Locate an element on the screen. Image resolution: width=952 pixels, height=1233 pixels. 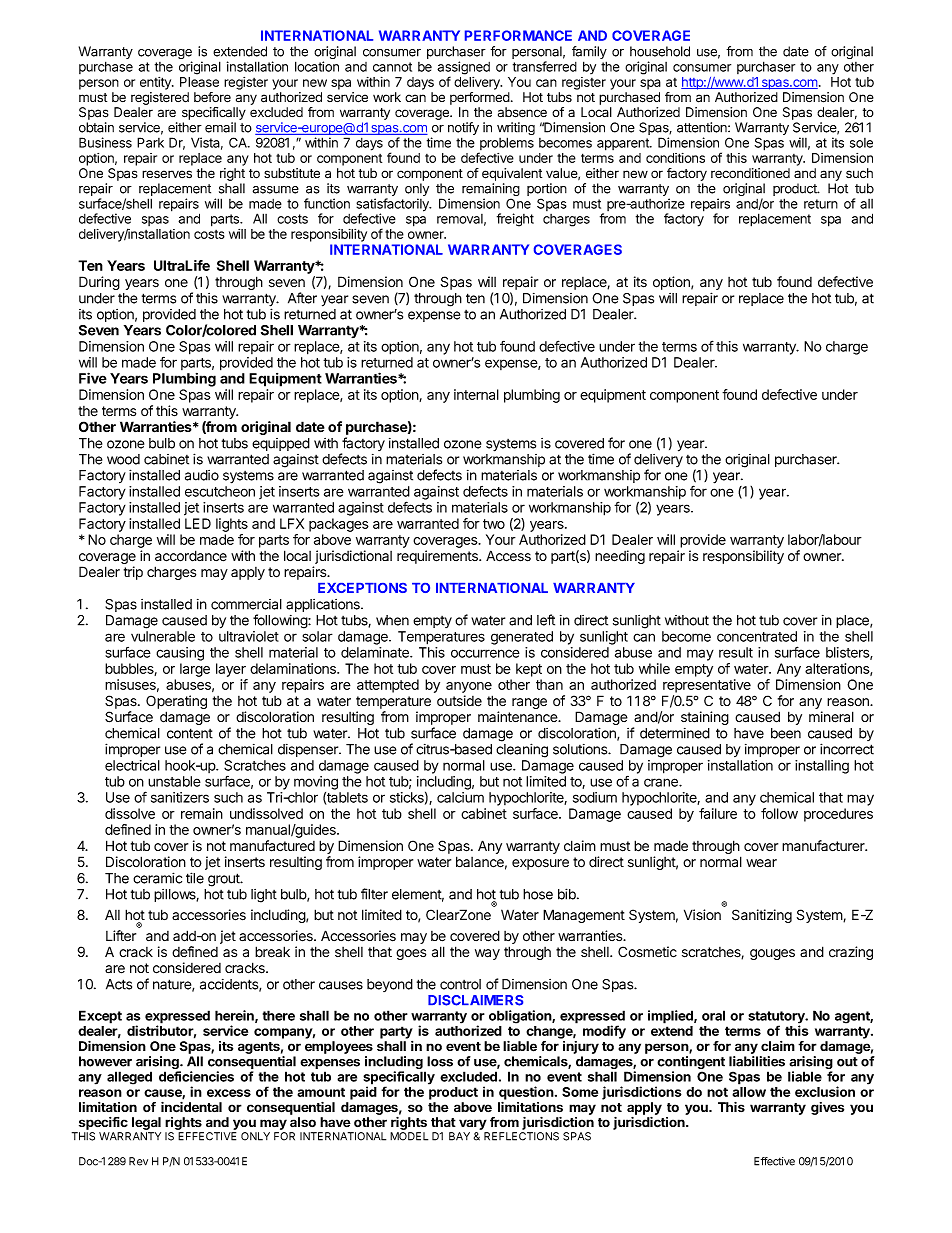
assigned is located at coordinates (463, 69).
